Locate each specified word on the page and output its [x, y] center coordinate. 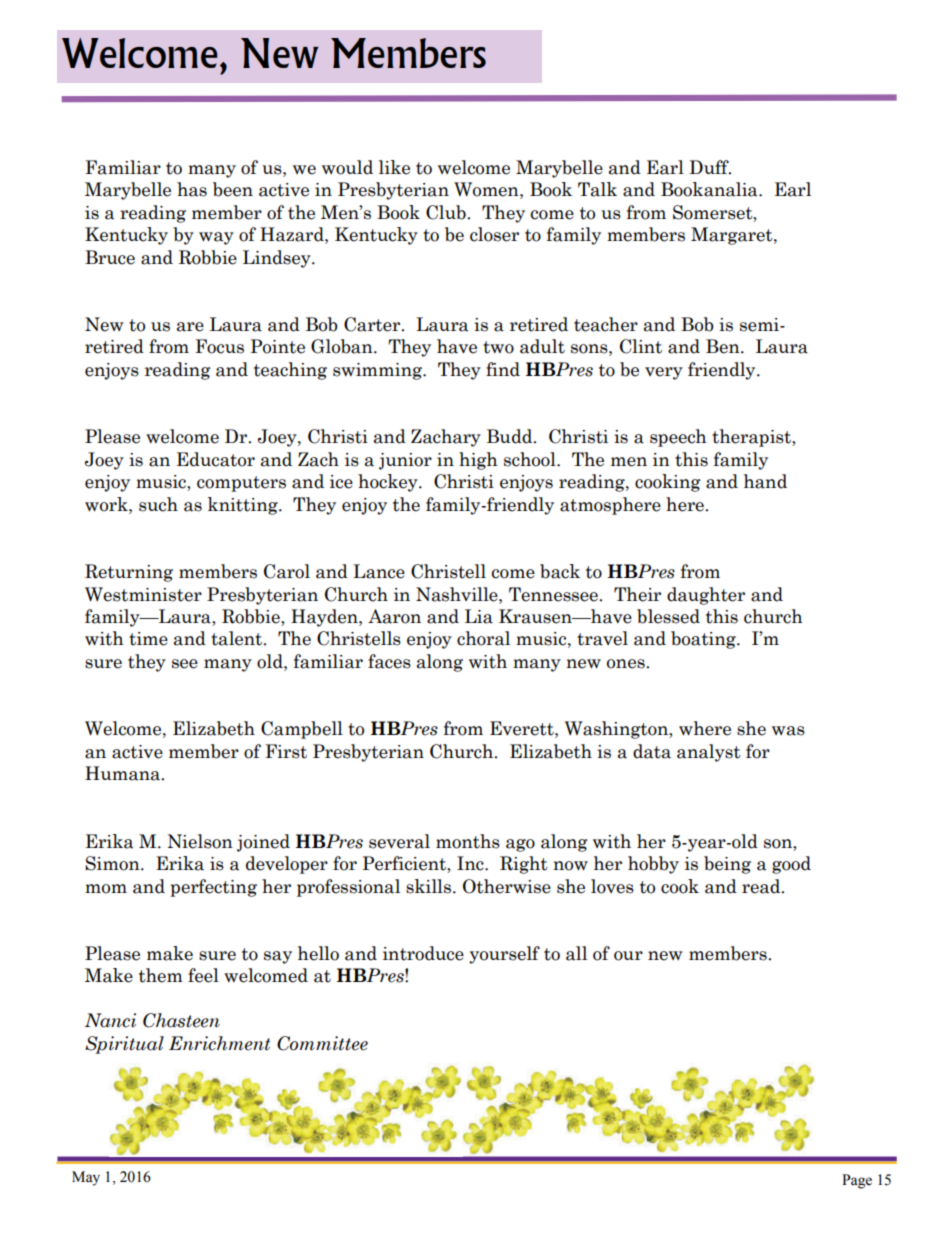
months [468, 841]
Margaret [733, 236]
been [233, 189]
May [86, 1178]
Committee [322, 1043]
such [158, 504]
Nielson [200, 841]
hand [765, 481]
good [791, 865]
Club [447, 212]
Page [857, 1181]
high [478, 461]
